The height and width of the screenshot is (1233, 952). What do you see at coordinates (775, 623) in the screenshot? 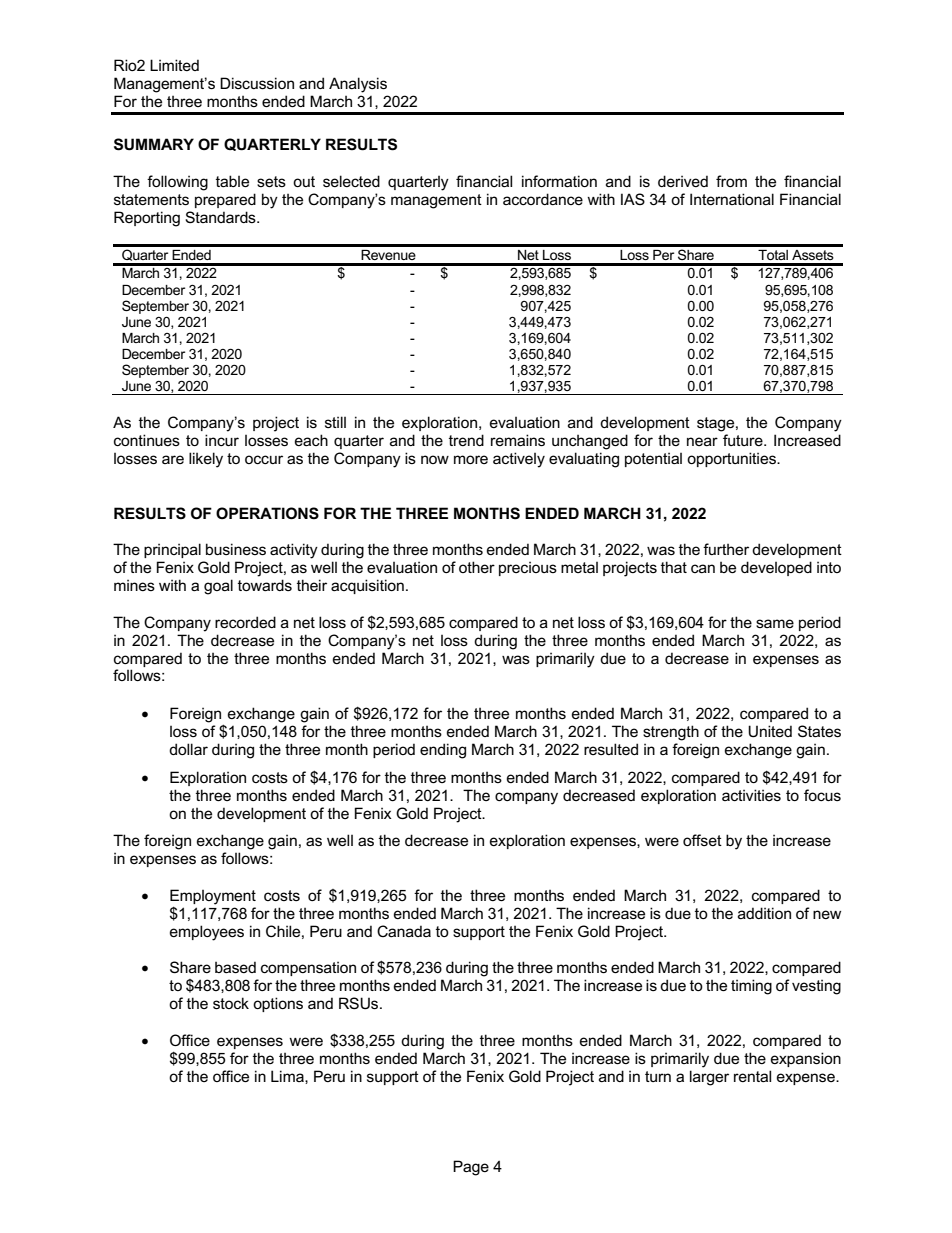
I see `same` at bounding box center [775, 623].
